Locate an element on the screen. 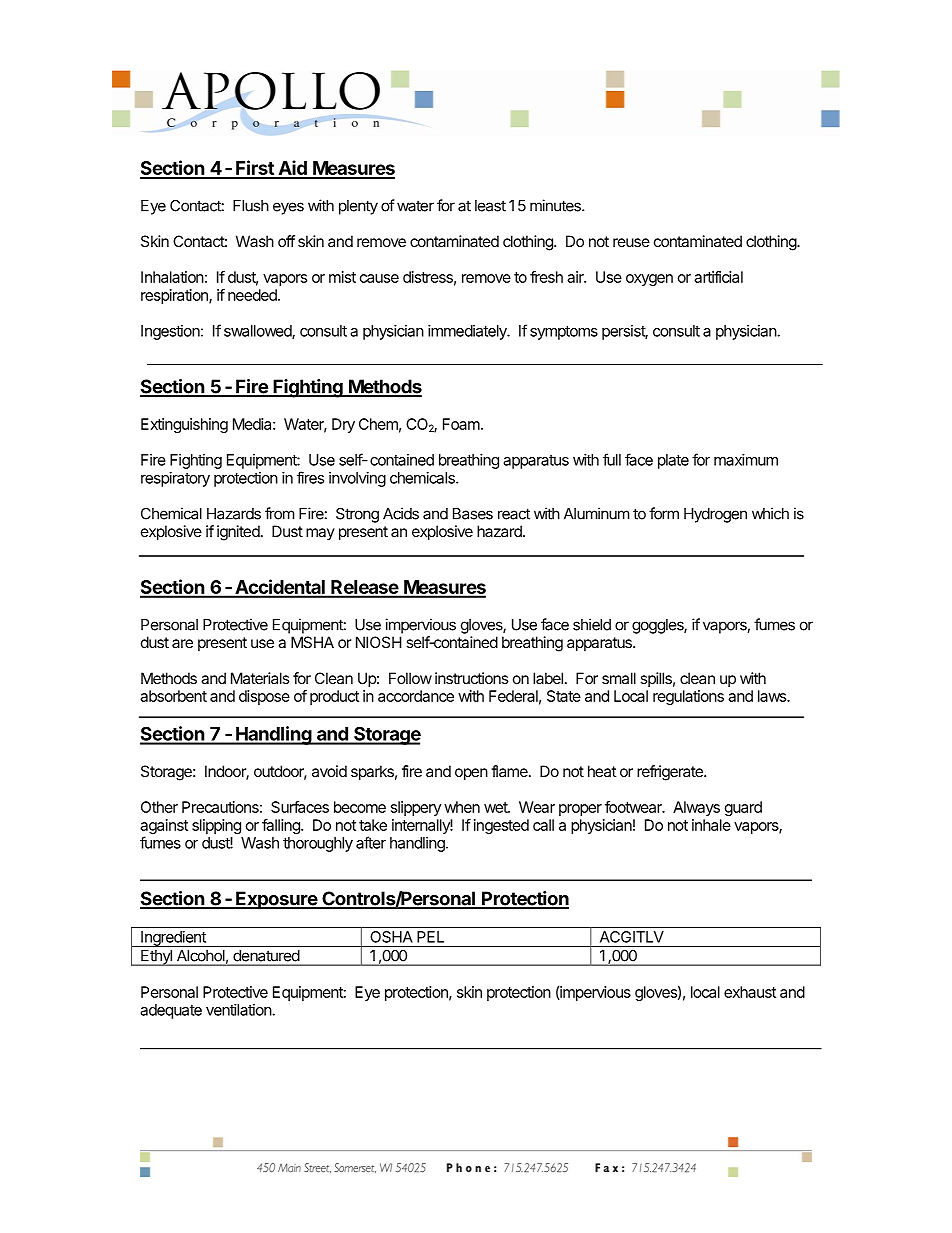  plate is located at coordinates (673, 461).
